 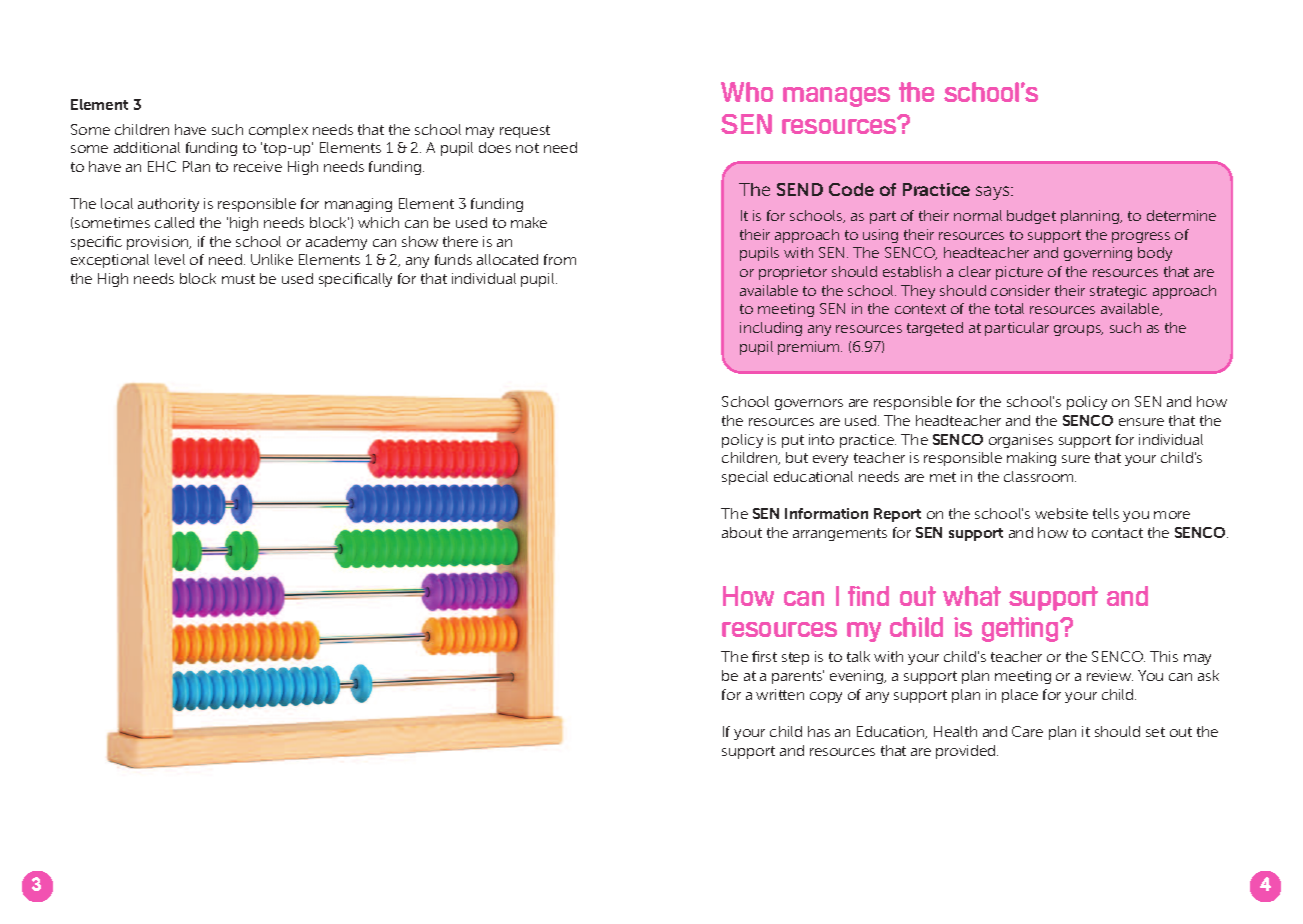 What do you see at coordinates (278, 131) in the screenshot?
I see `complex` at bounding box center [278, 131].
